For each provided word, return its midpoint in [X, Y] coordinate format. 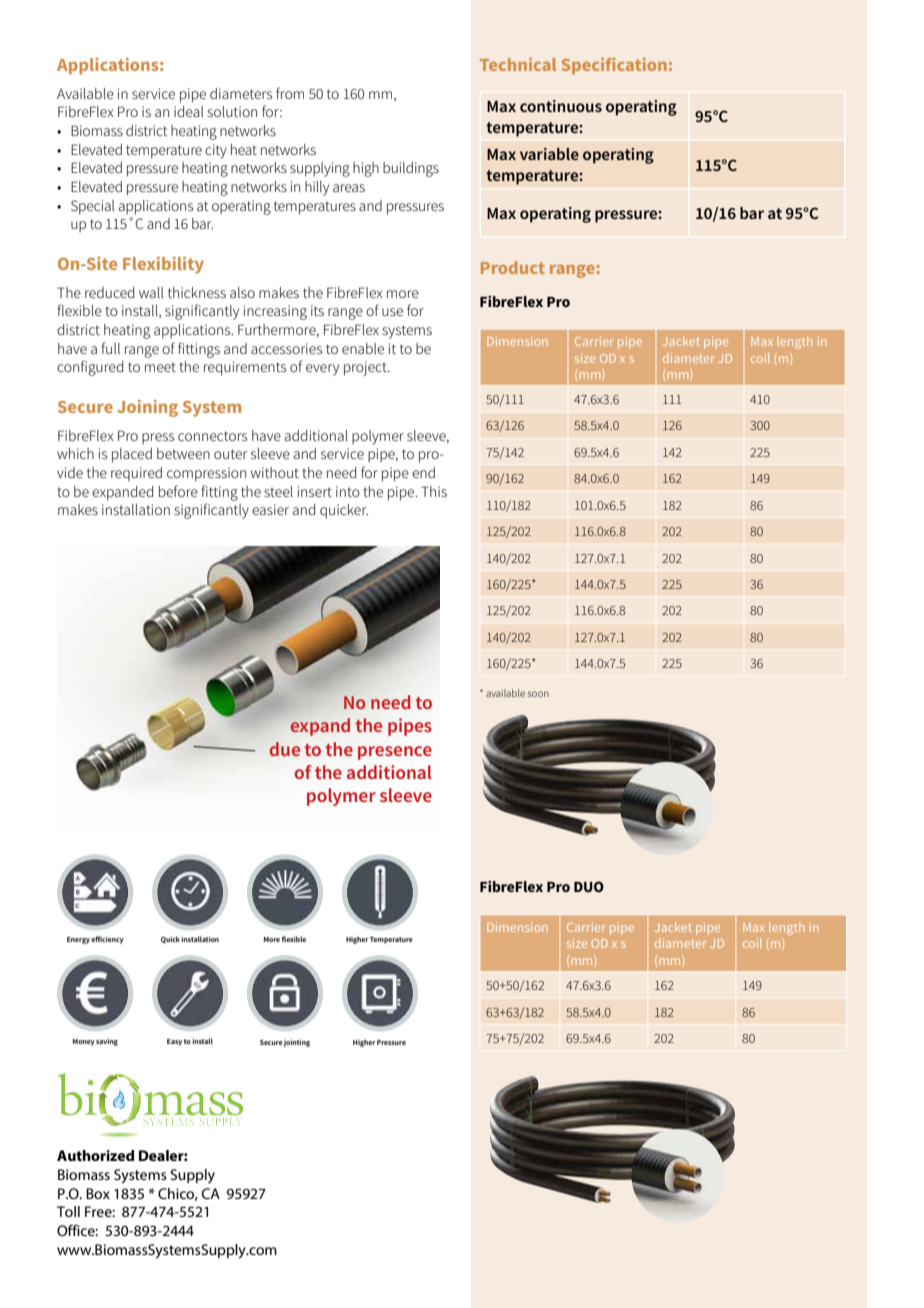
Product [513, 267]
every [322, 370]
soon [538, 694]
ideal [188, 111]
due [285, 749]
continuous [561, 106]
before [178, 491]
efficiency [107, 940]
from [290, 93]
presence [395, 753]
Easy [174, 1042]
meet [160, 367]
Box [98, 1193]
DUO [589, 886]
